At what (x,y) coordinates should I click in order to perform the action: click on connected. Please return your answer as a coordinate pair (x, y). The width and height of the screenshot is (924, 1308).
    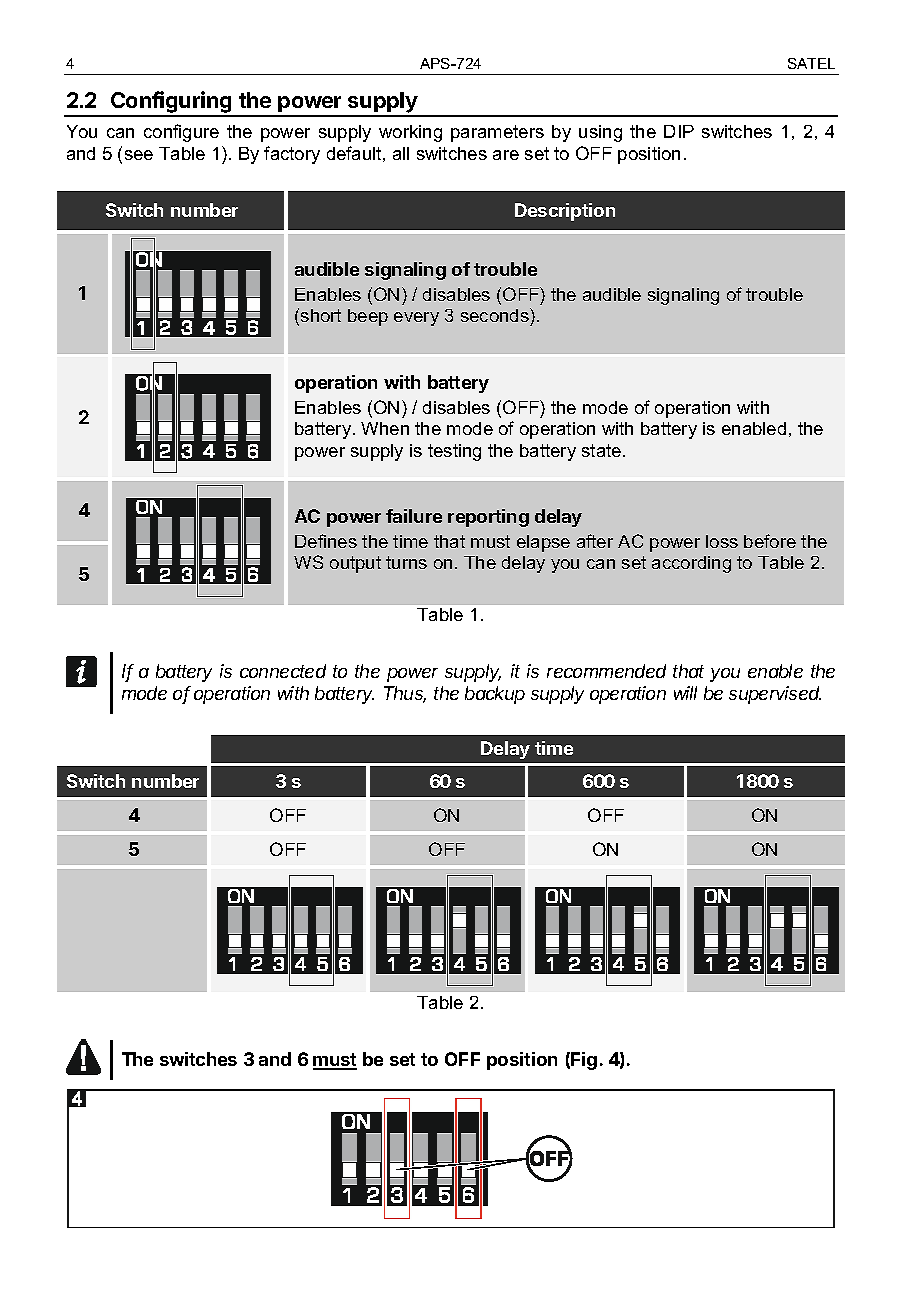
    Looking at the image, I should click on (283, 671).
